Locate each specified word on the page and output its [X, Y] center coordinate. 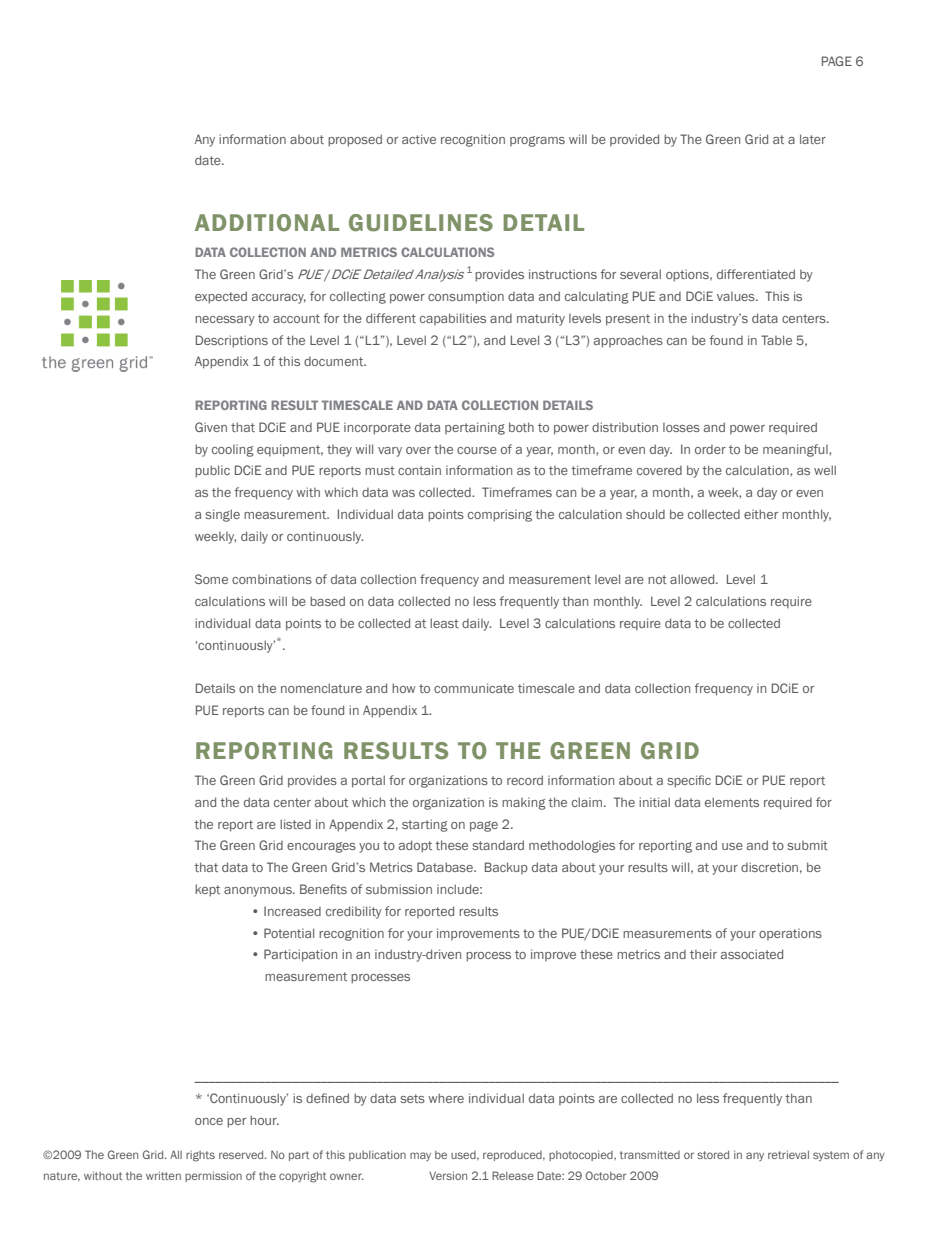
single [222, 515]
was [403, 493]
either [761, 514]
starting [425, 825]
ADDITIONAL [267, 223]
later [813, 139]
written [163, 1175]
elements [732, 802]
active [419, 139]
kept [207, 890]
